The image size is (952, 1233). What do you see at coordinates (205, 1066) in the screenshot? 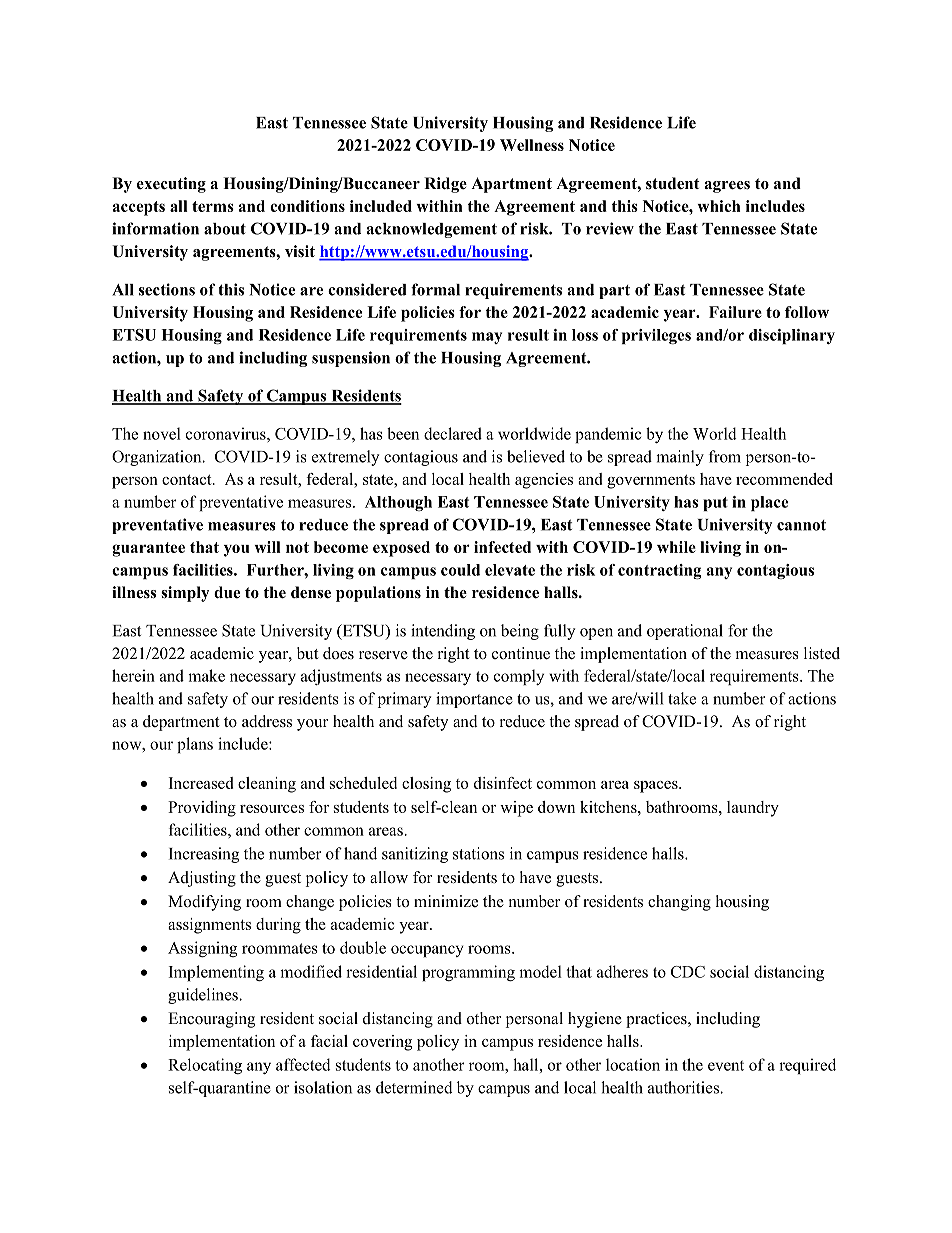
I see `Relocating` at bounding box center [205, 1066].
